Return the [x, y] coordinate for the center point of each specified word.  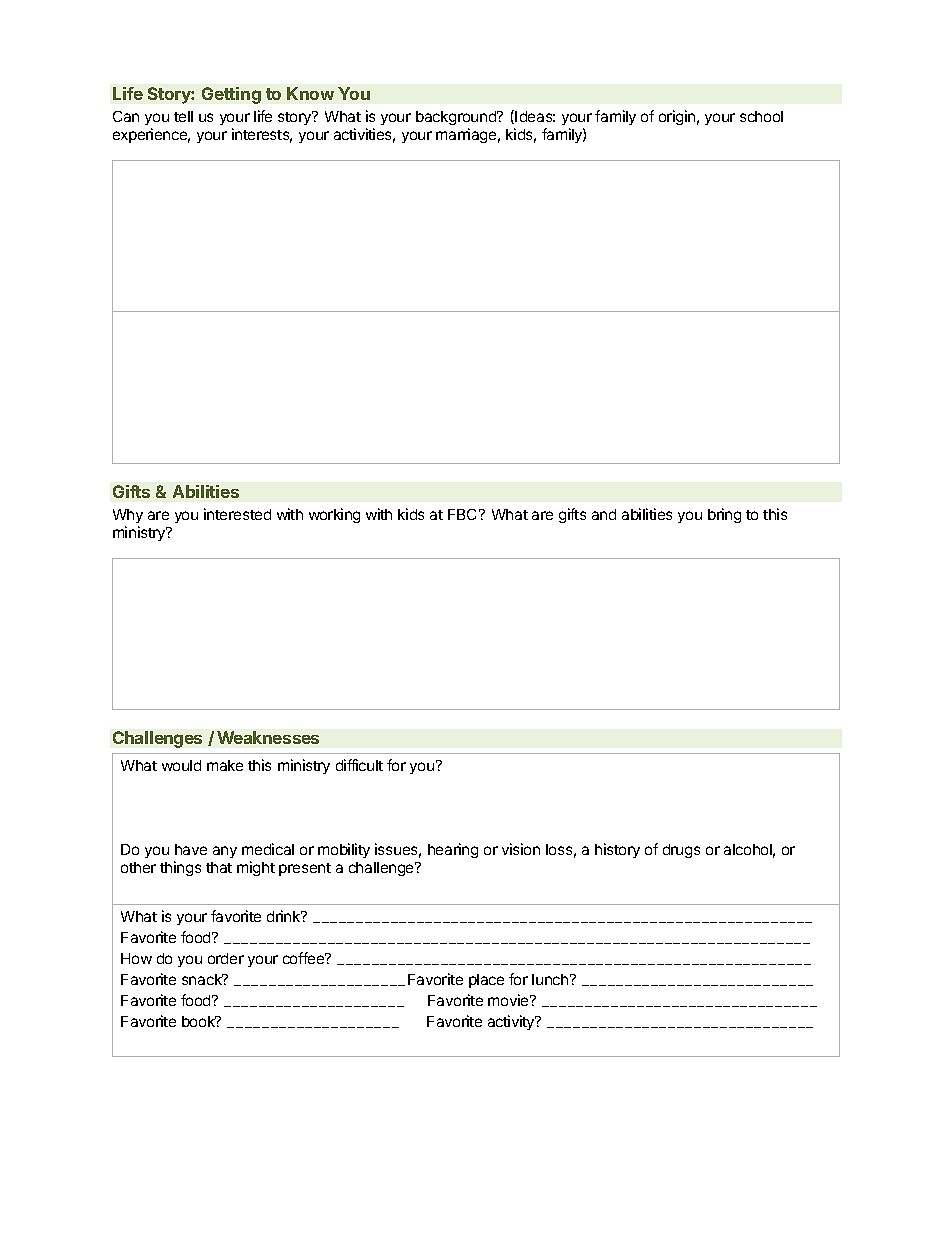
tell [183, 116]
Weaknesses [268, 737]
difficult [359, 765]
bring [724, 515]
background [457, 120]
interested [237, 514]
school [761, 116]
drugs [681, 851]
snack [203, 979]
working [334, 515]
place [486, 981]
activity [512, 1022]
